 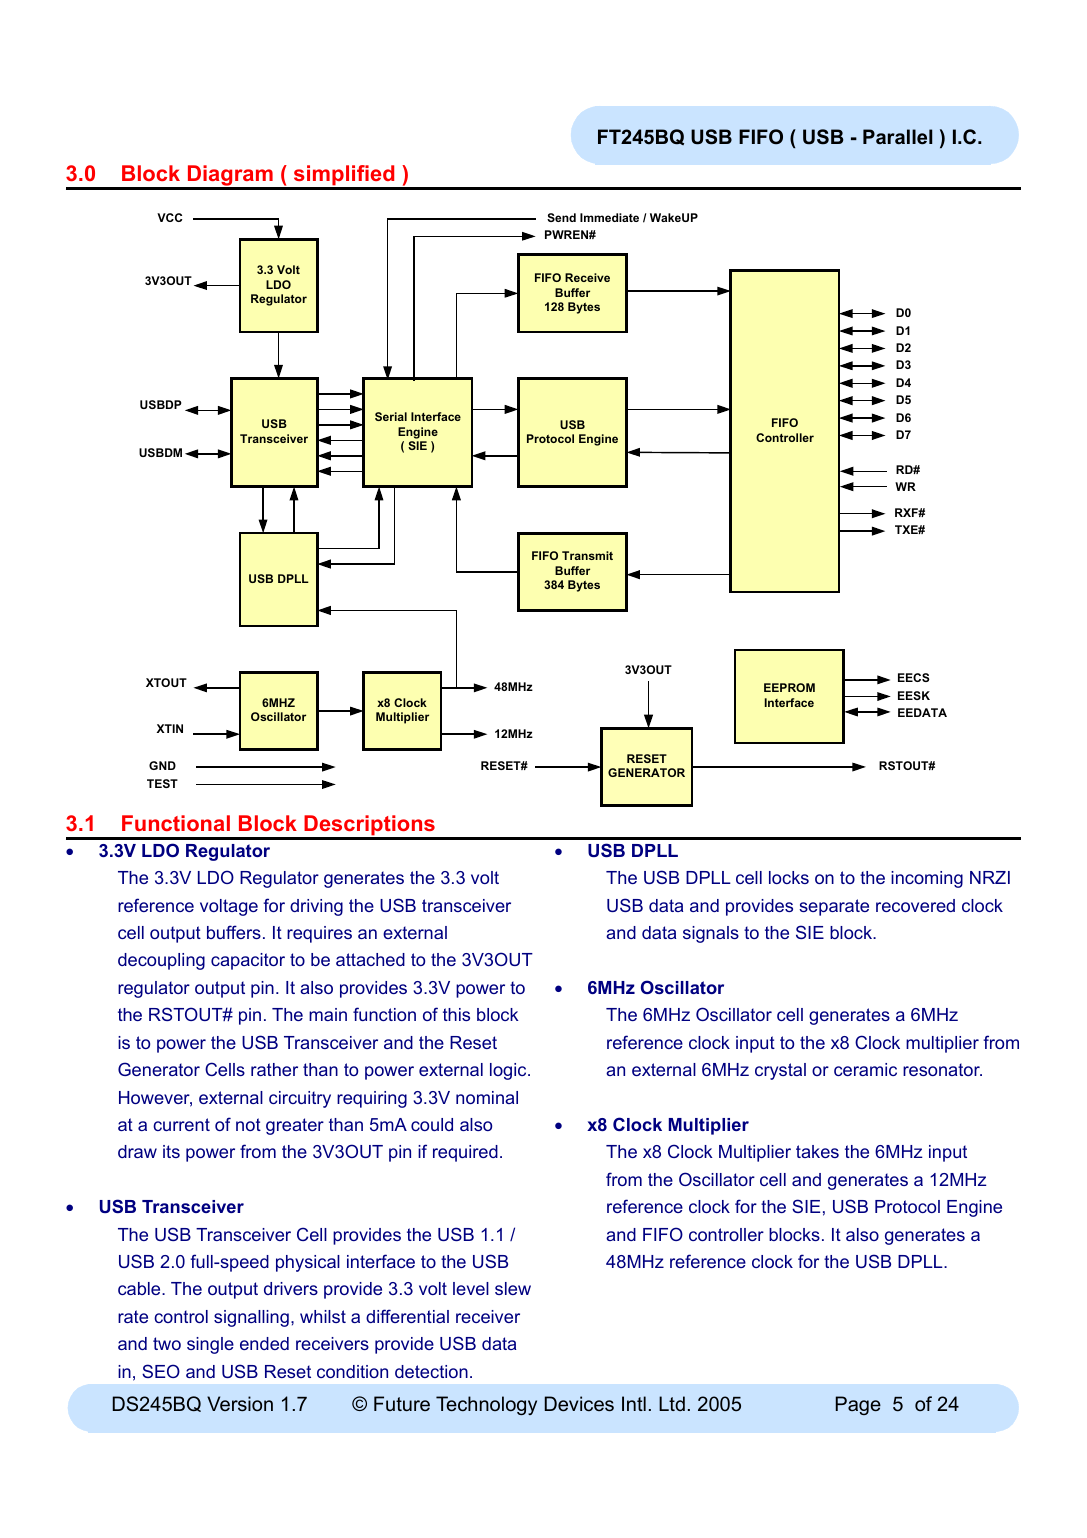 I want to click on Parallel, so click(x=897, y=136).
